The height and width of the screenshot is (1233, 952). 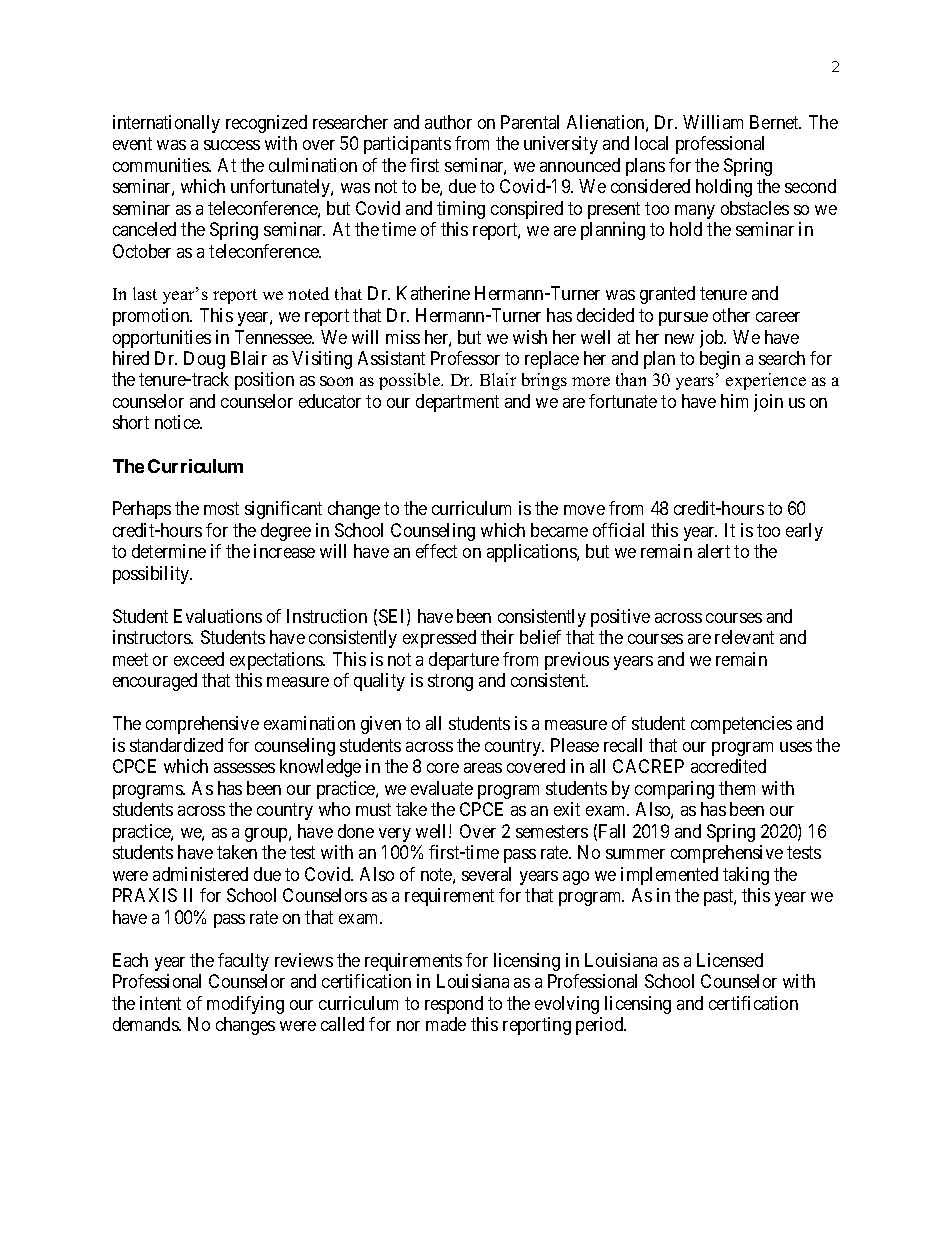 I want to click on success, so click(x=232, y=145).
